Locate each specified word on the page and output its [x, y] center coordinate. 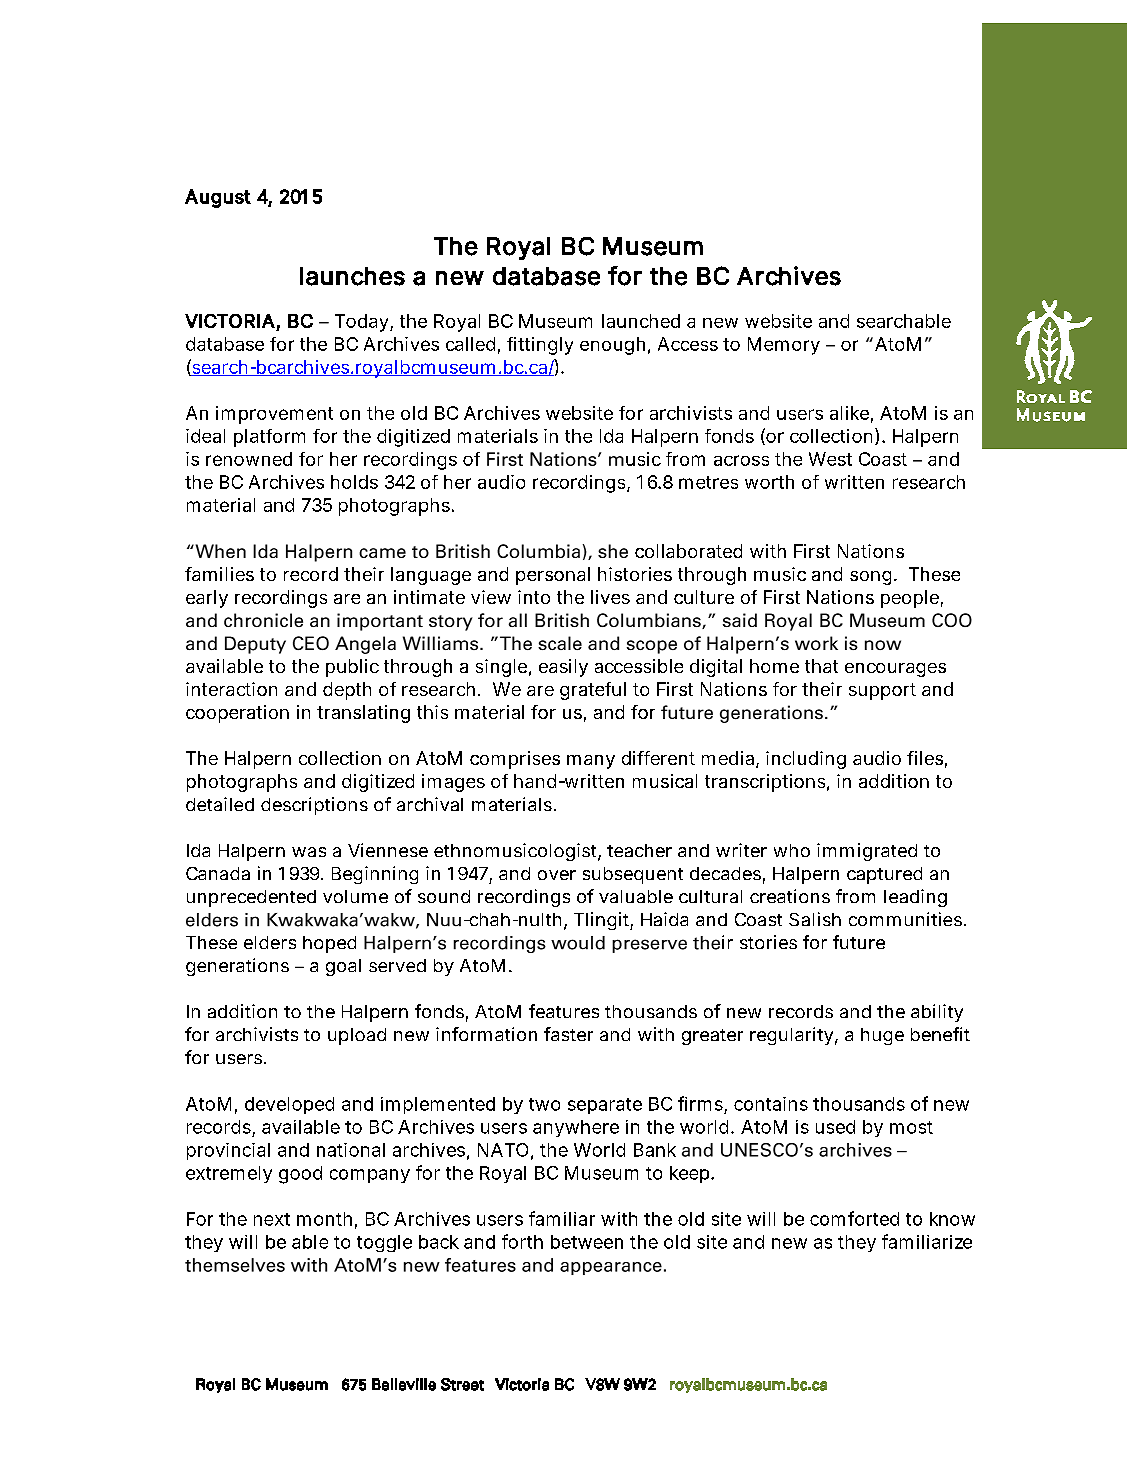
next [272, 1219]
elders [270, 942]
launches [352, 276]
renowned [249, 459]
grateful [593, 691]
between [587, 1242]
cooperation [237, 714]
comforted [854, 1218]
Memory [784, 346]
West [830, 459]
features [564, 1011]
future [859, 942]
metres [708, 482]
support [882, 691]
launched [641, 321]
